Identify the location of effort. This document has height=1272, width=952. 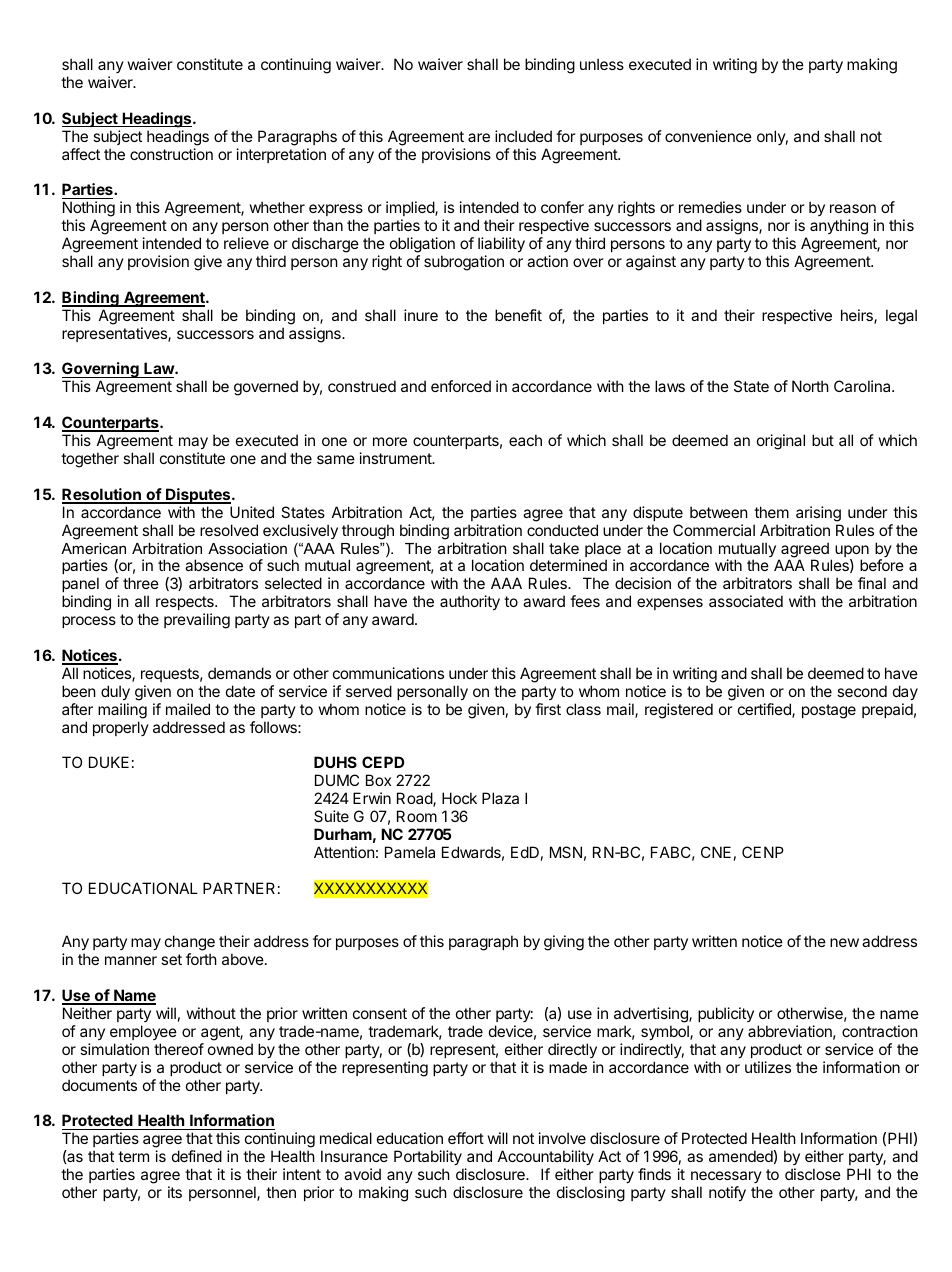
(466, 1138).
